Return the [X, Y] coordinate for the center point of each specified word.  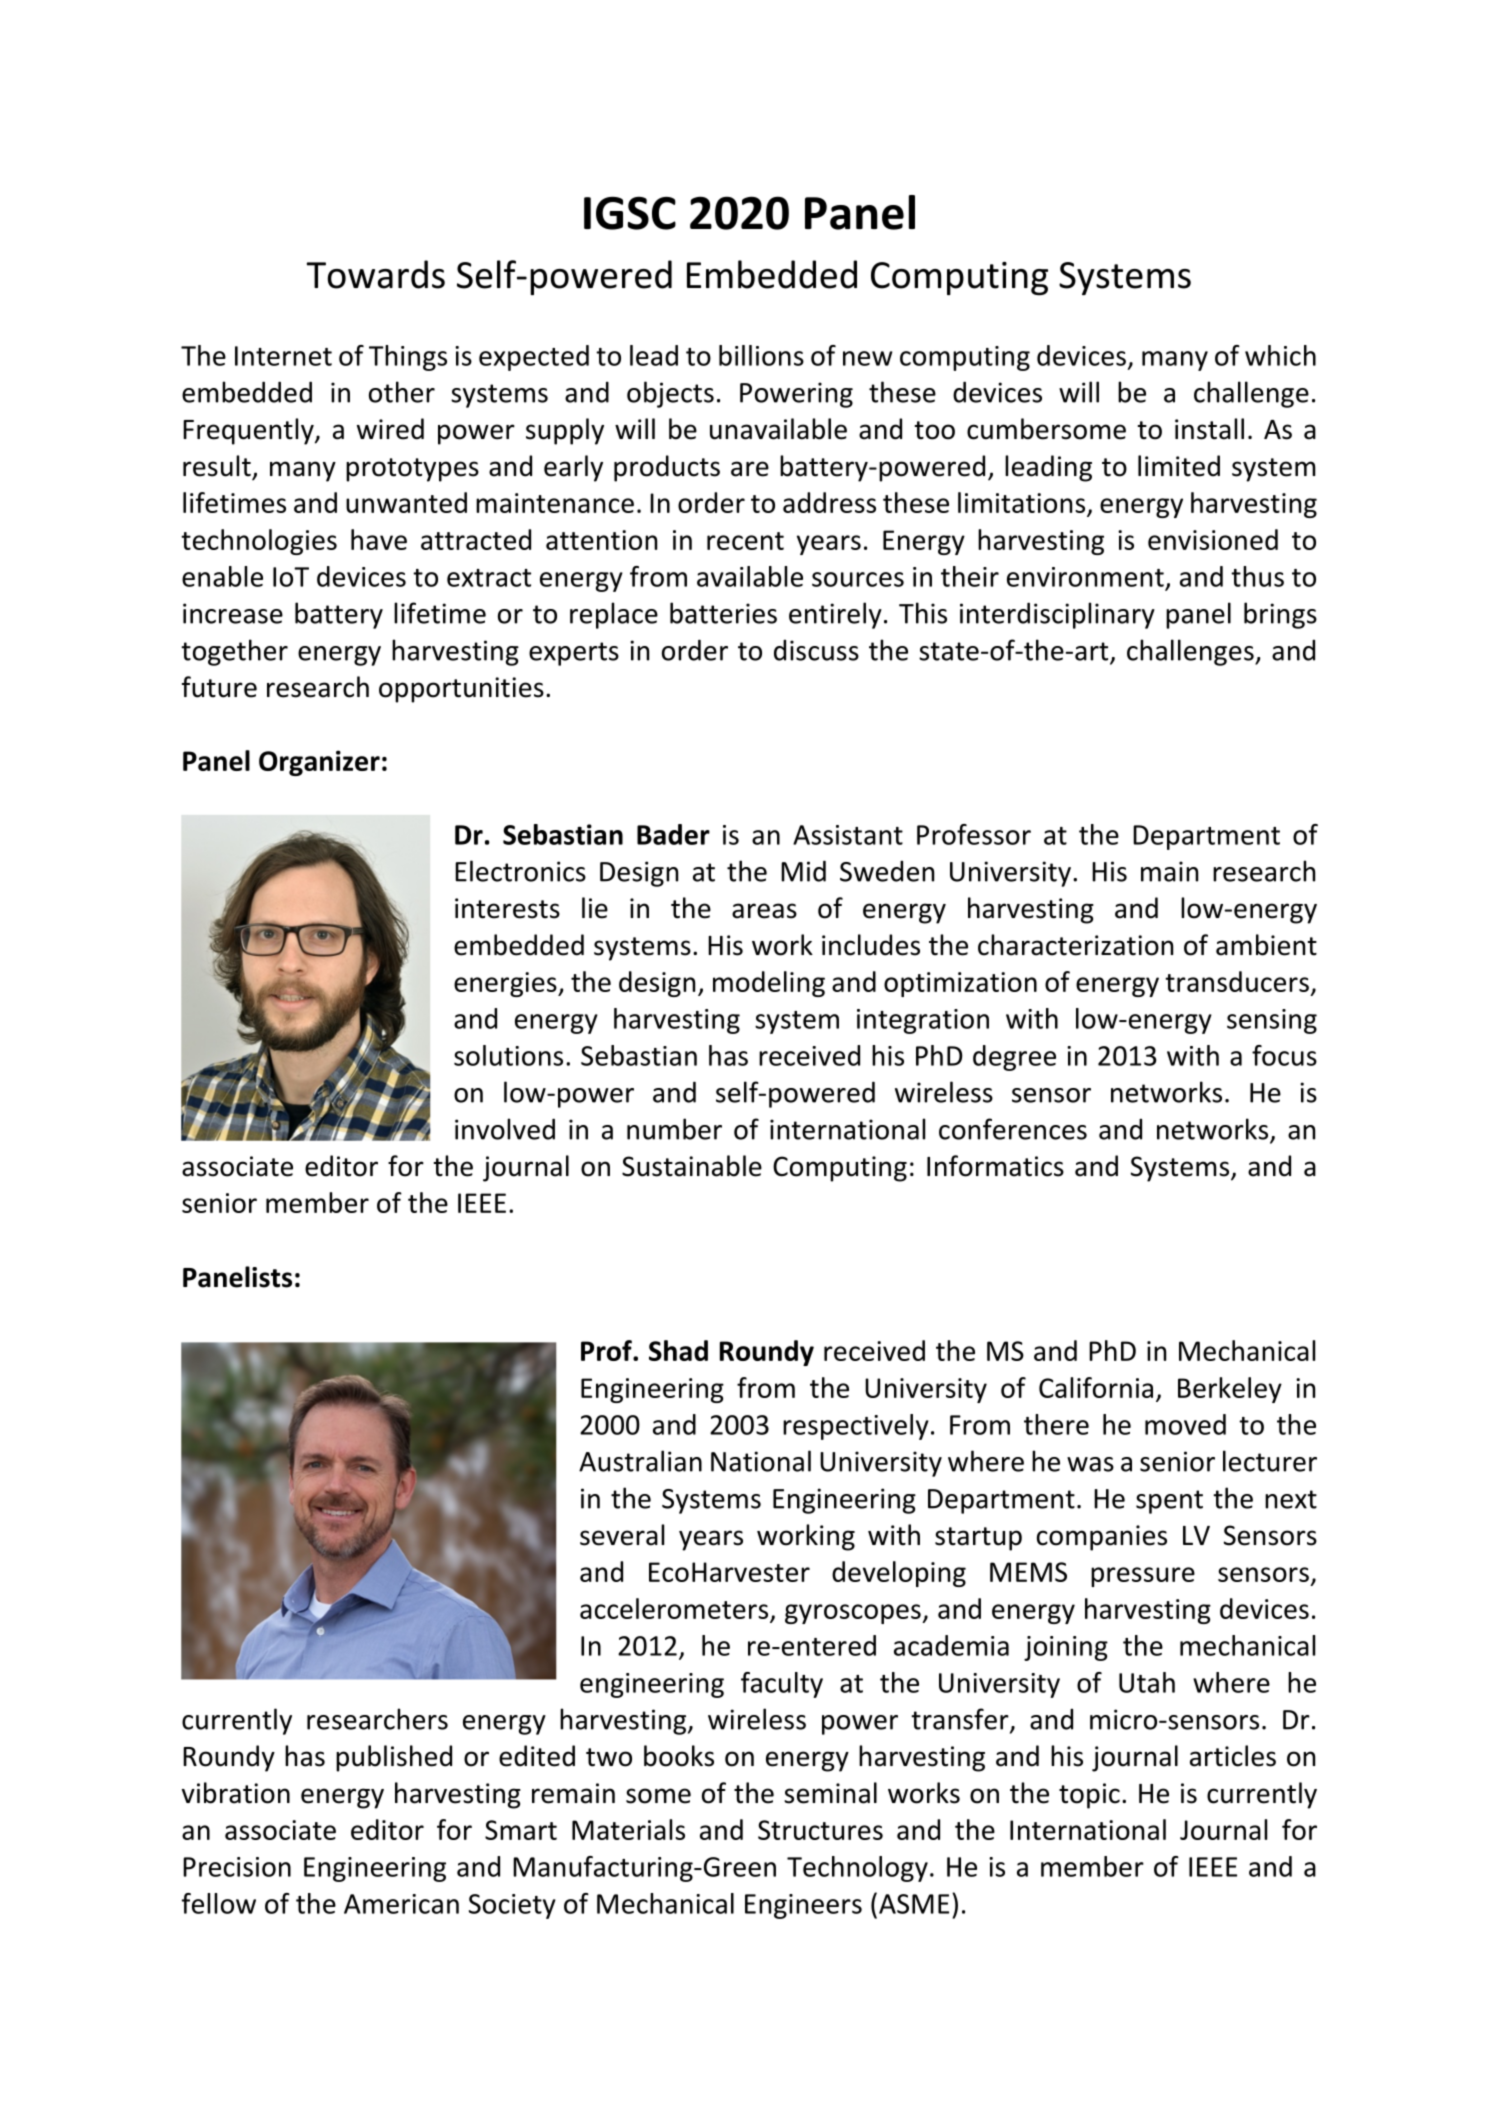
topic [1089, 1796]
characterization [1075, 945]
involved [505, 1129]
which [1280, 355]
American [401, 1904]
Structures [820, 1830]
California [1096, 1387]
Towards [376, 274]
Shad [678, 1350]
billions [761, 355]
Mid [803, 871]
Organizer [319, 763]
